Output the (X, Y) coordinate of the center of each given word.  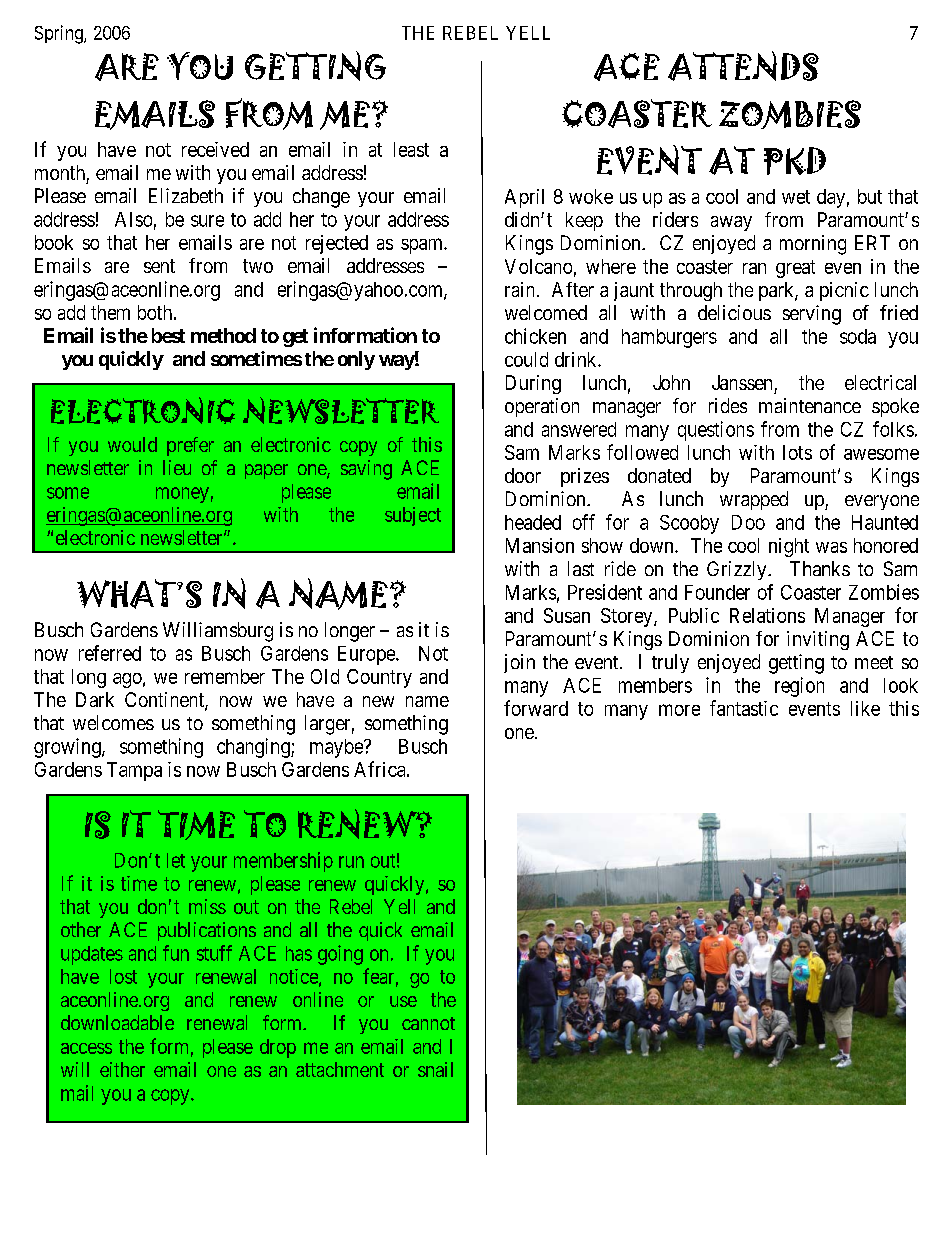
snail (435, 1069)
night (789, 547)
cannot (428, 1023)
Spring (60, 34)
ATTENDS (743, 66)
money (182, 495)
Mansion (540, 545)
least (411, 149)
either (122, 1069)
